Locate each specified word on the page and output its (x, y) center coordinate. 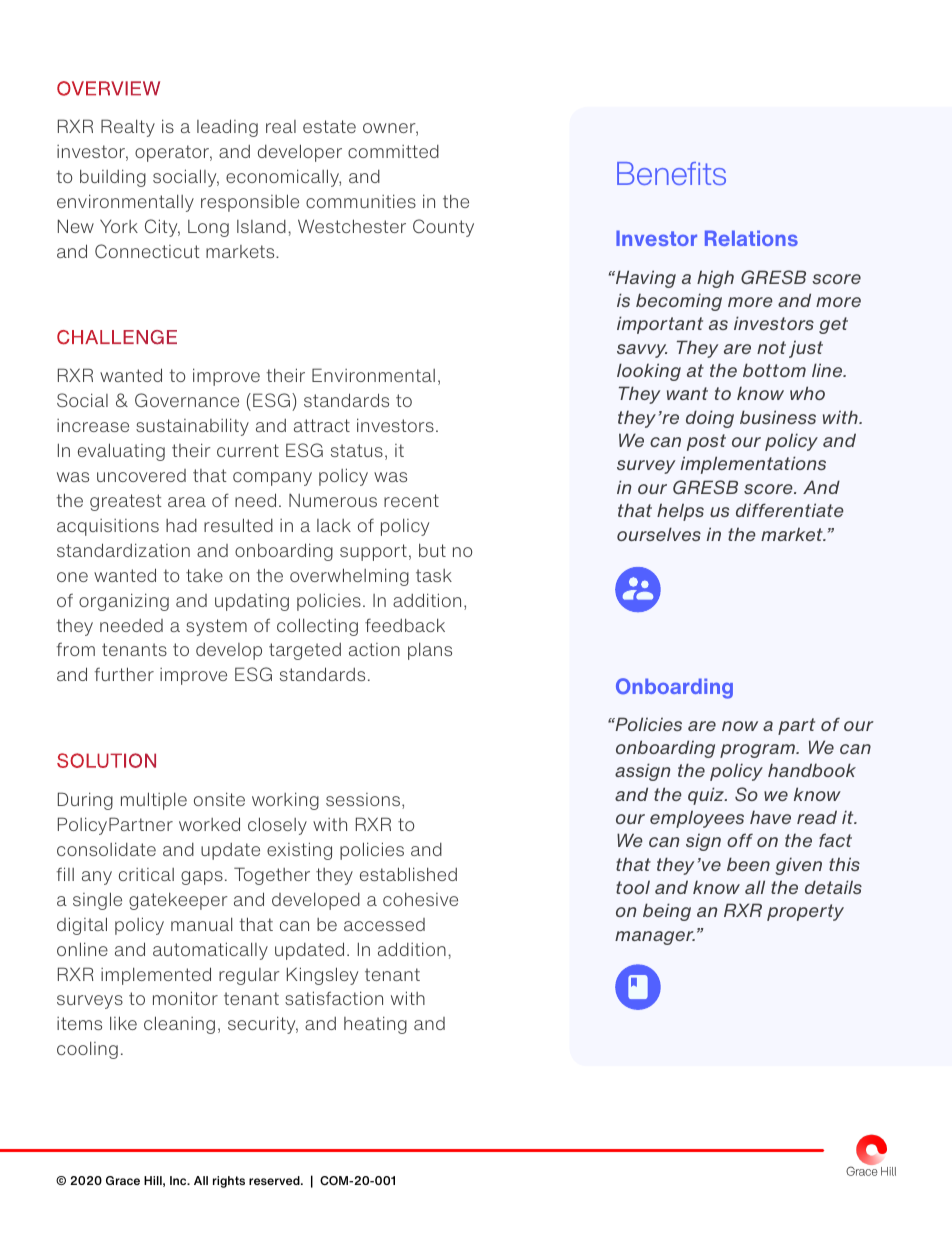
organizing (124, 602)
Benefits (671, 173)
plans (430, 651)
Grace (123, 1180)
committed (393, 151)
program (758, 751)
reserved (275, 1180)
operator (173, 153)
